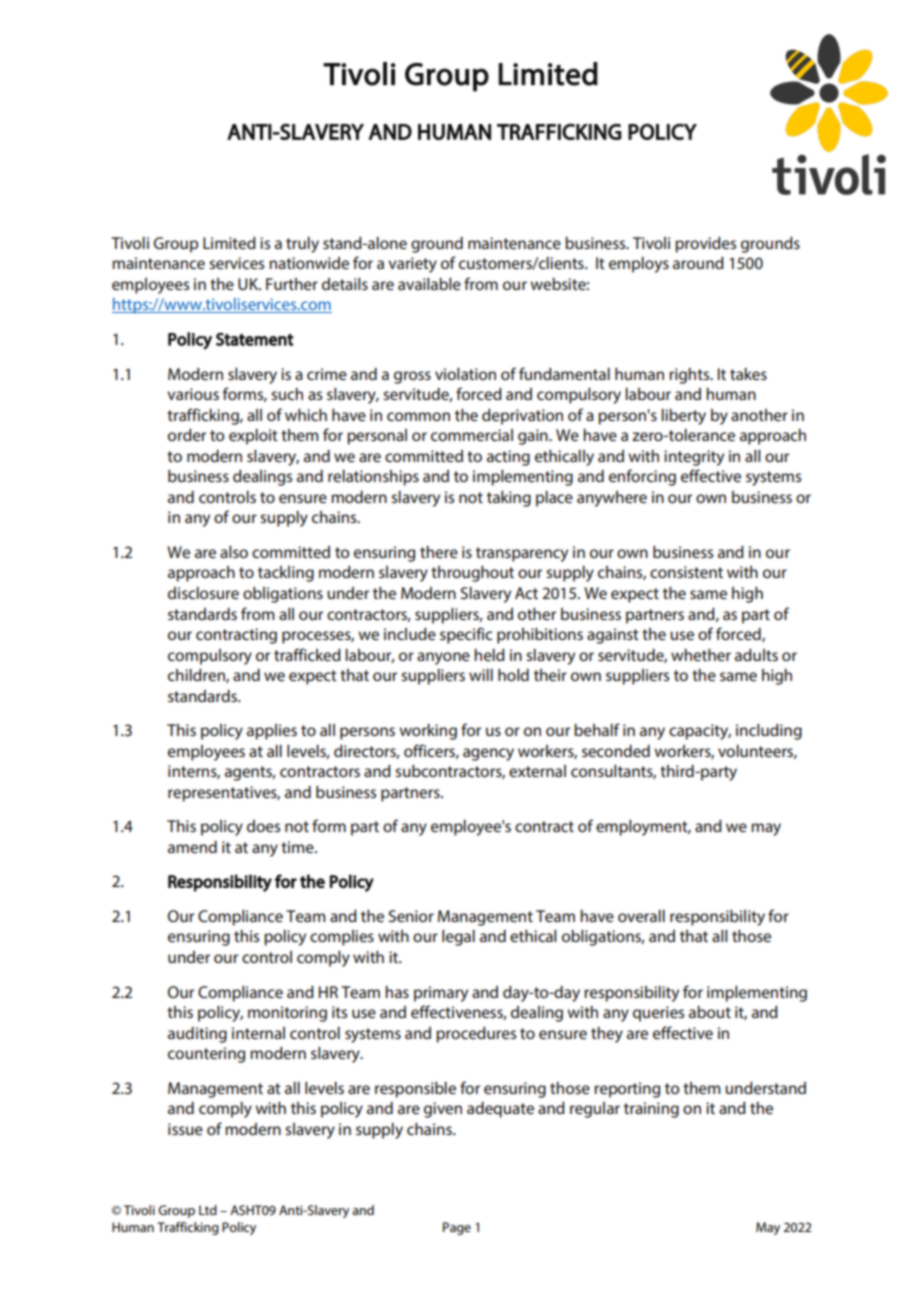  I want to click on integrity, so click(694, 458).
